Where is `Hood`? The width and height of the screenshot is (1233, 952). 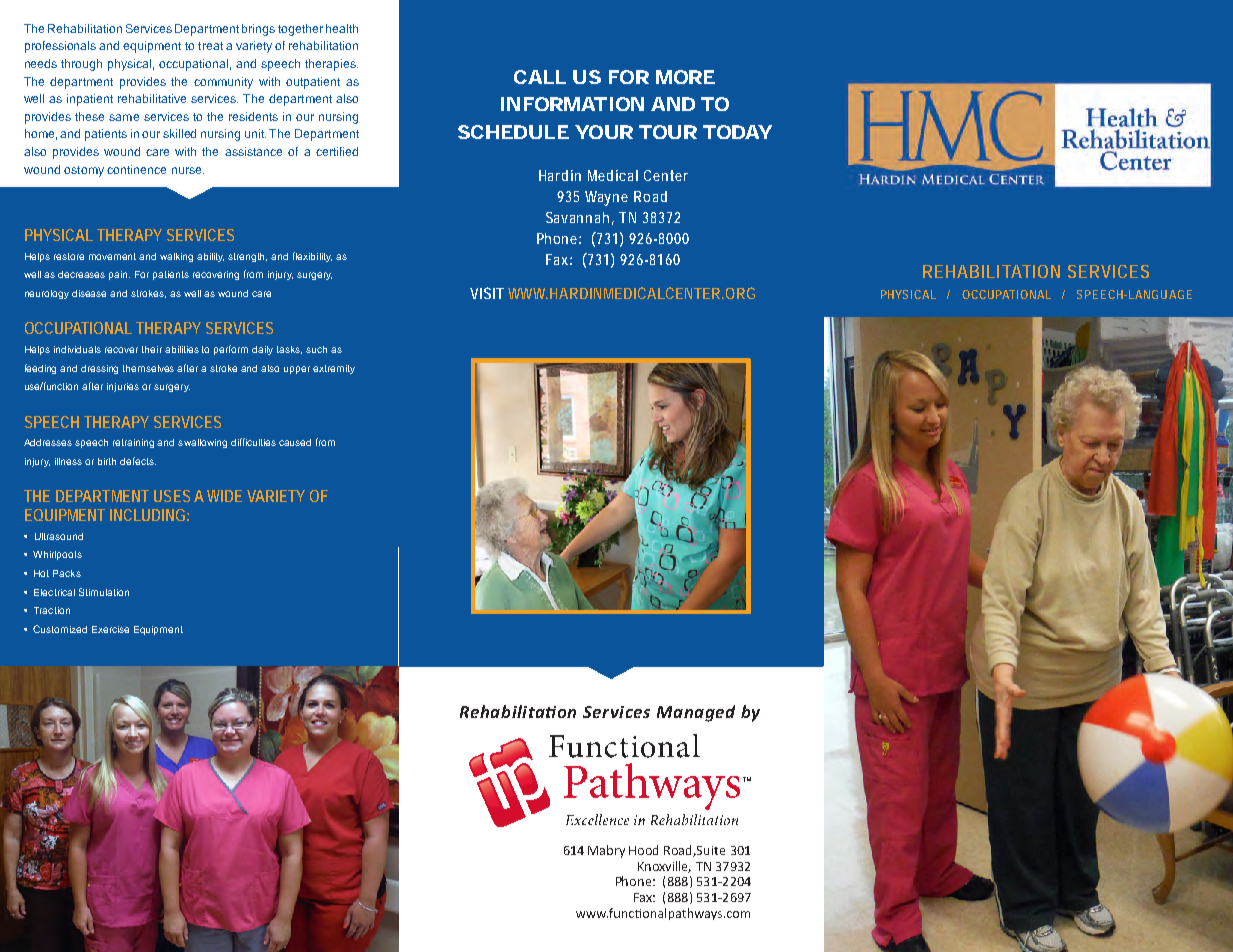 Hood is located at coordinates (643, 850).
